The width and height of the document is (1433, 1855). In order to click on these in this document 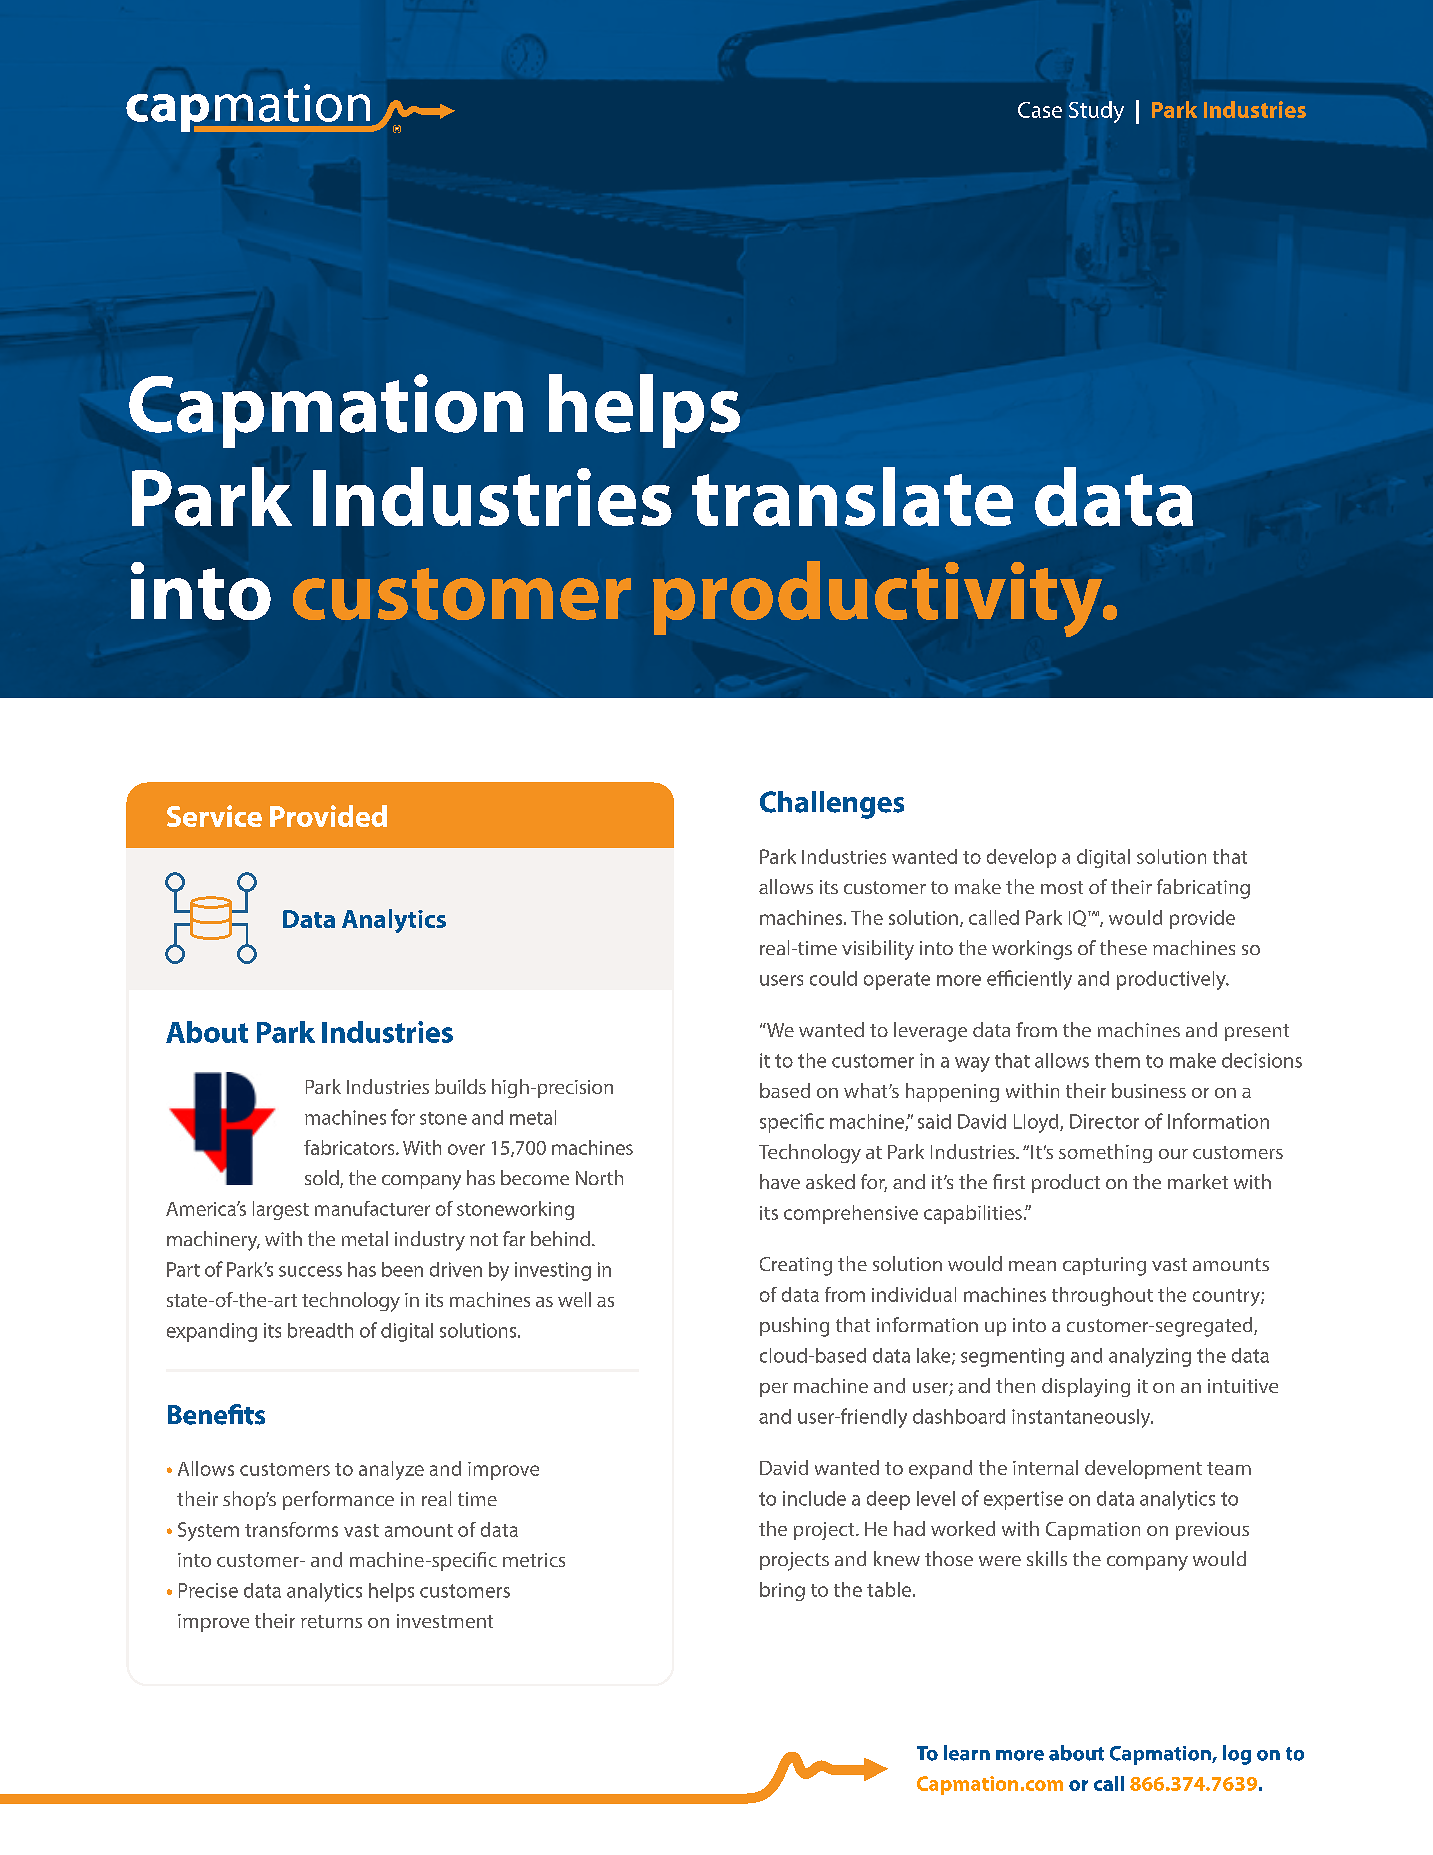, I will do `click(1123, 947)`.
